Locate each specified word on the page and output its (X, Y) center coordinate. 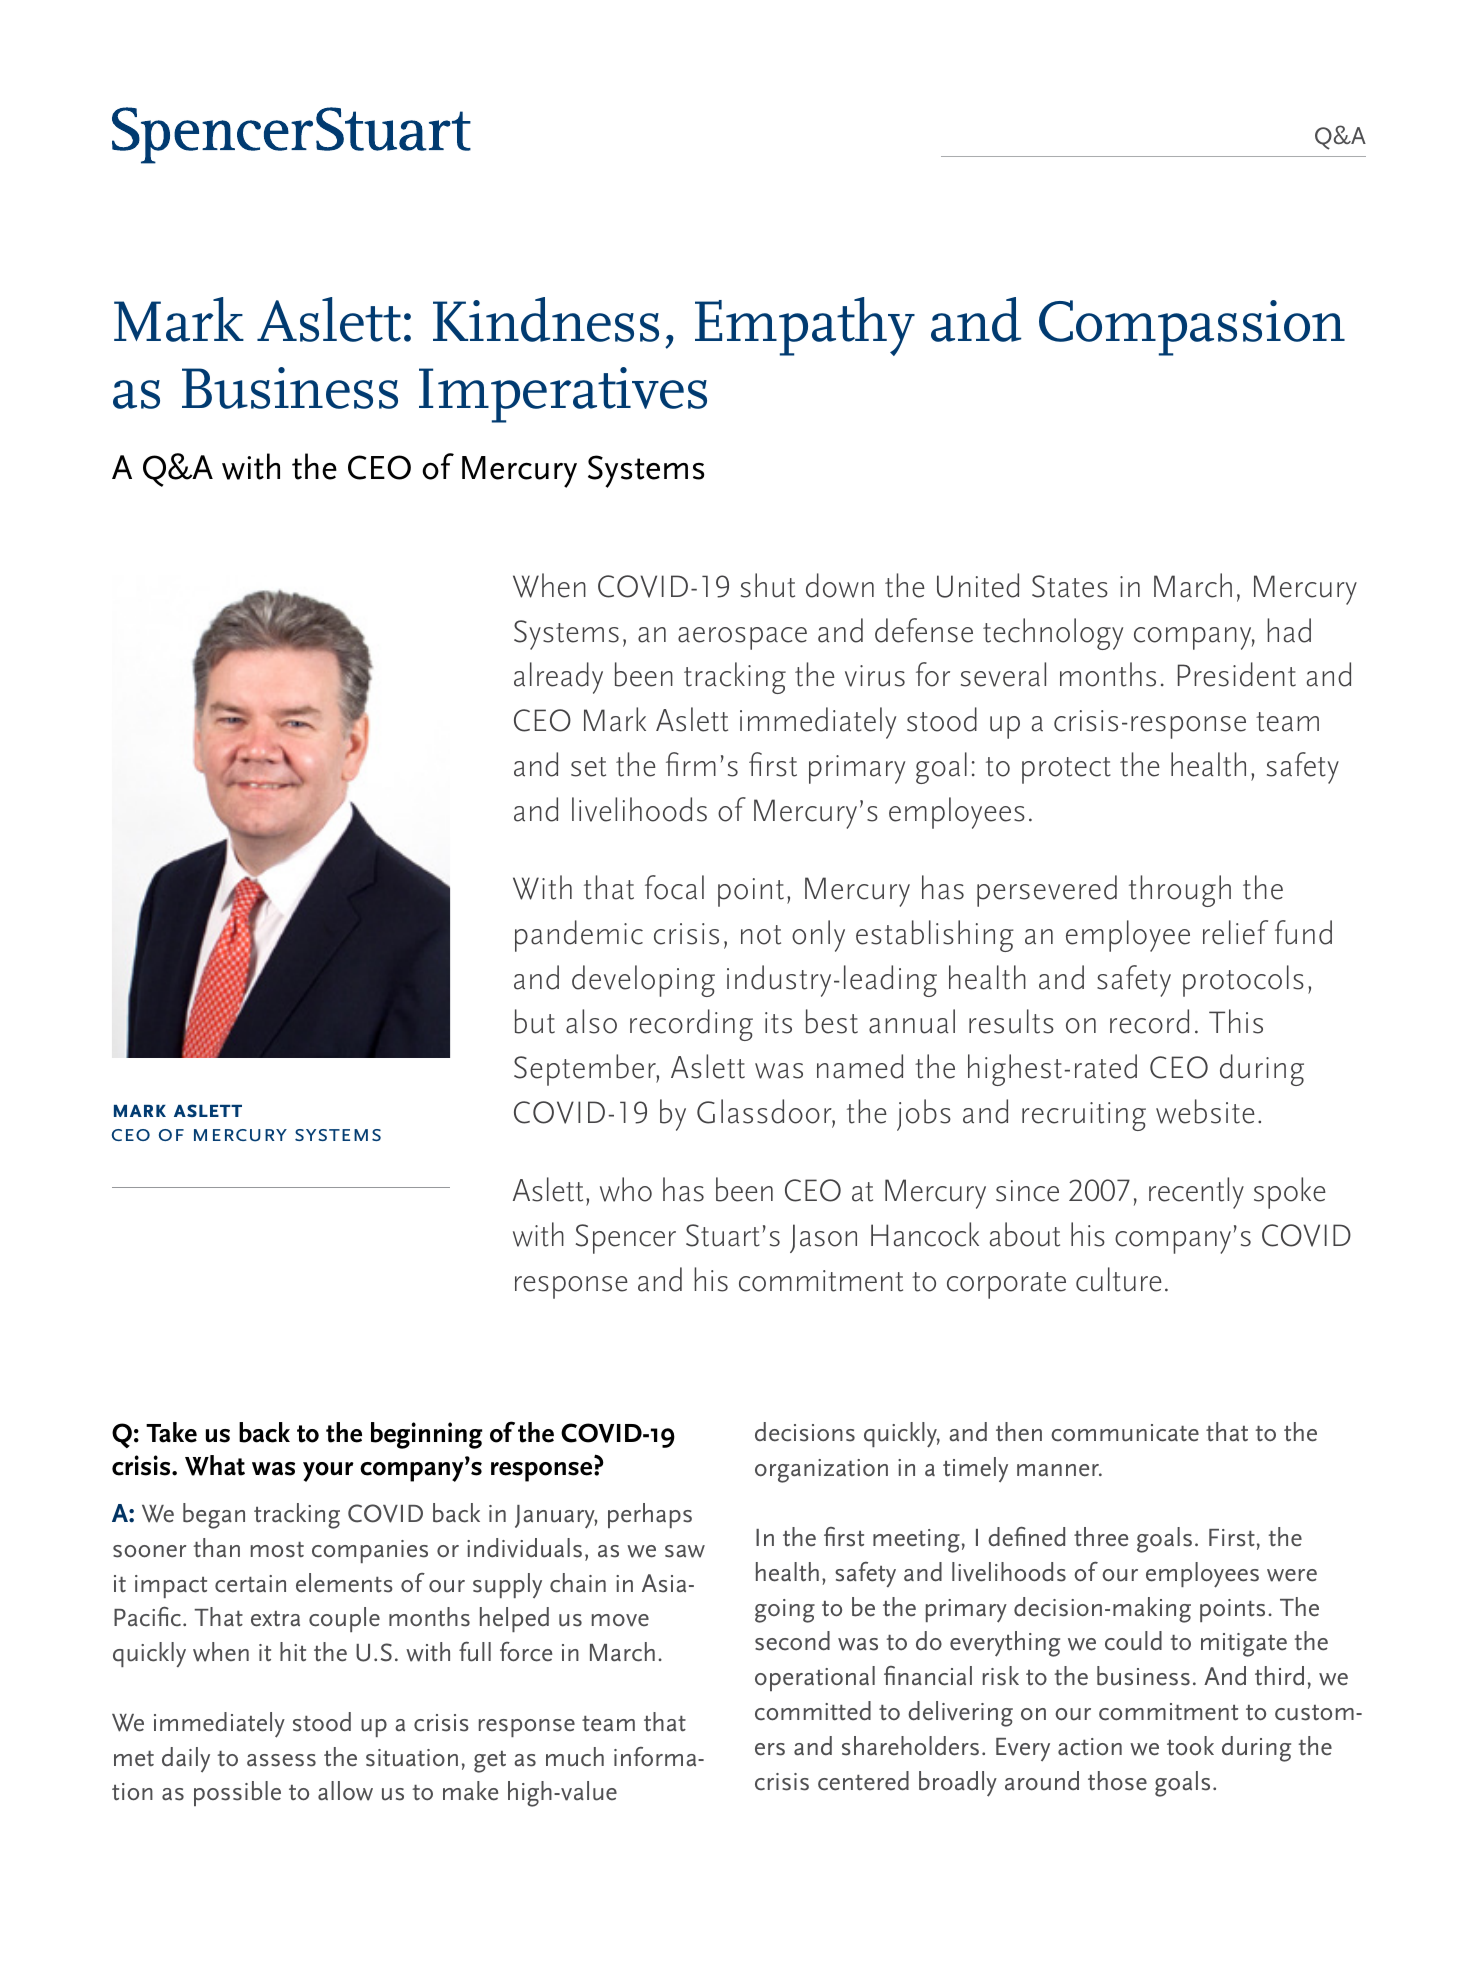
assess (281, 1760)
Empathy (805, 326)
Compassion (1192, 328)
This (1236, 1021)
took (1190, 1746)
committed (813, 1711)
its (778, 1023)
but (535, 1021)
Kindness (546, 319)
